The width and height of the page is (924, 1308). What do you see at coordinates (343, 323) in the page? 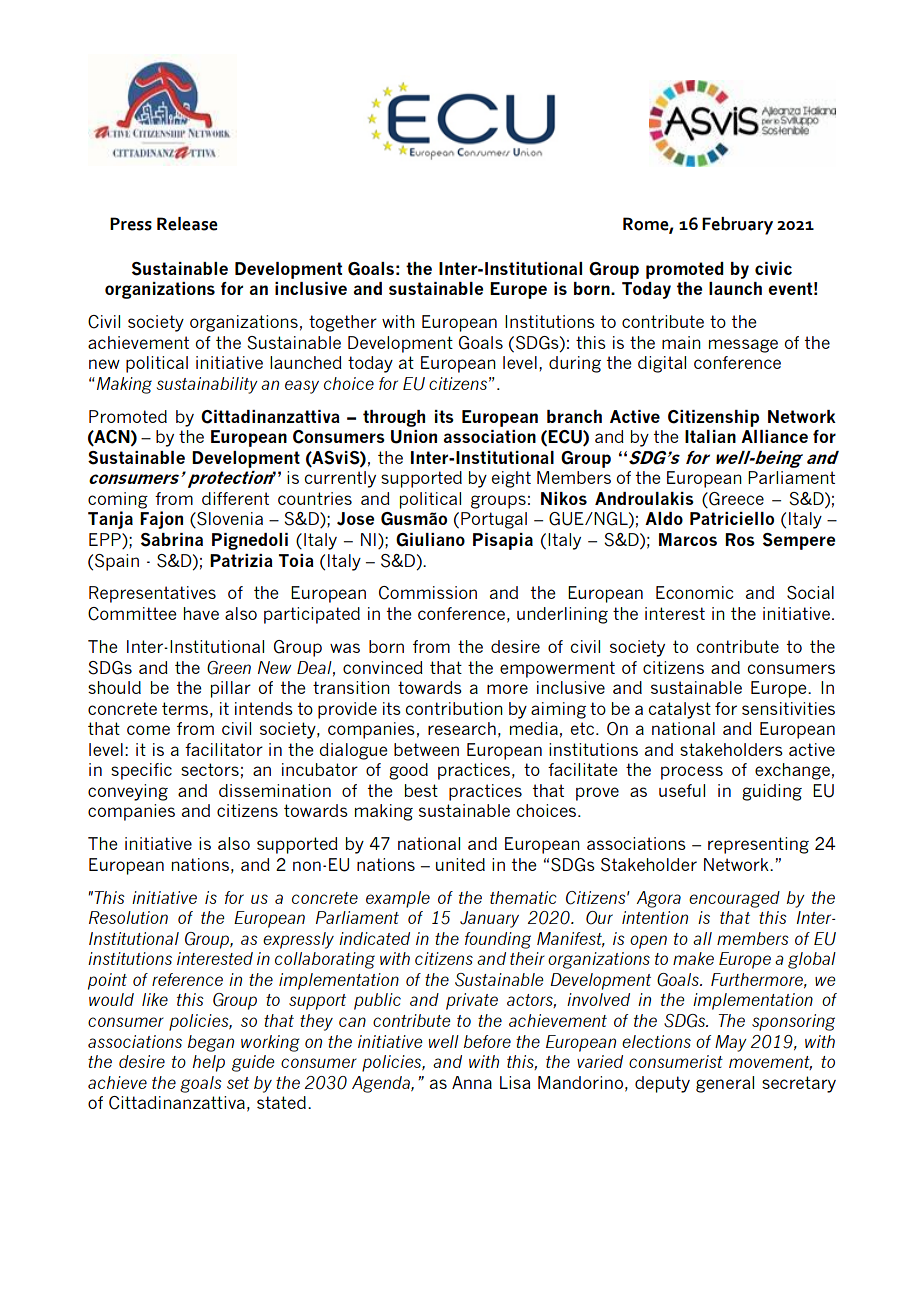
I see `together` at bounding box center [343, 323].
